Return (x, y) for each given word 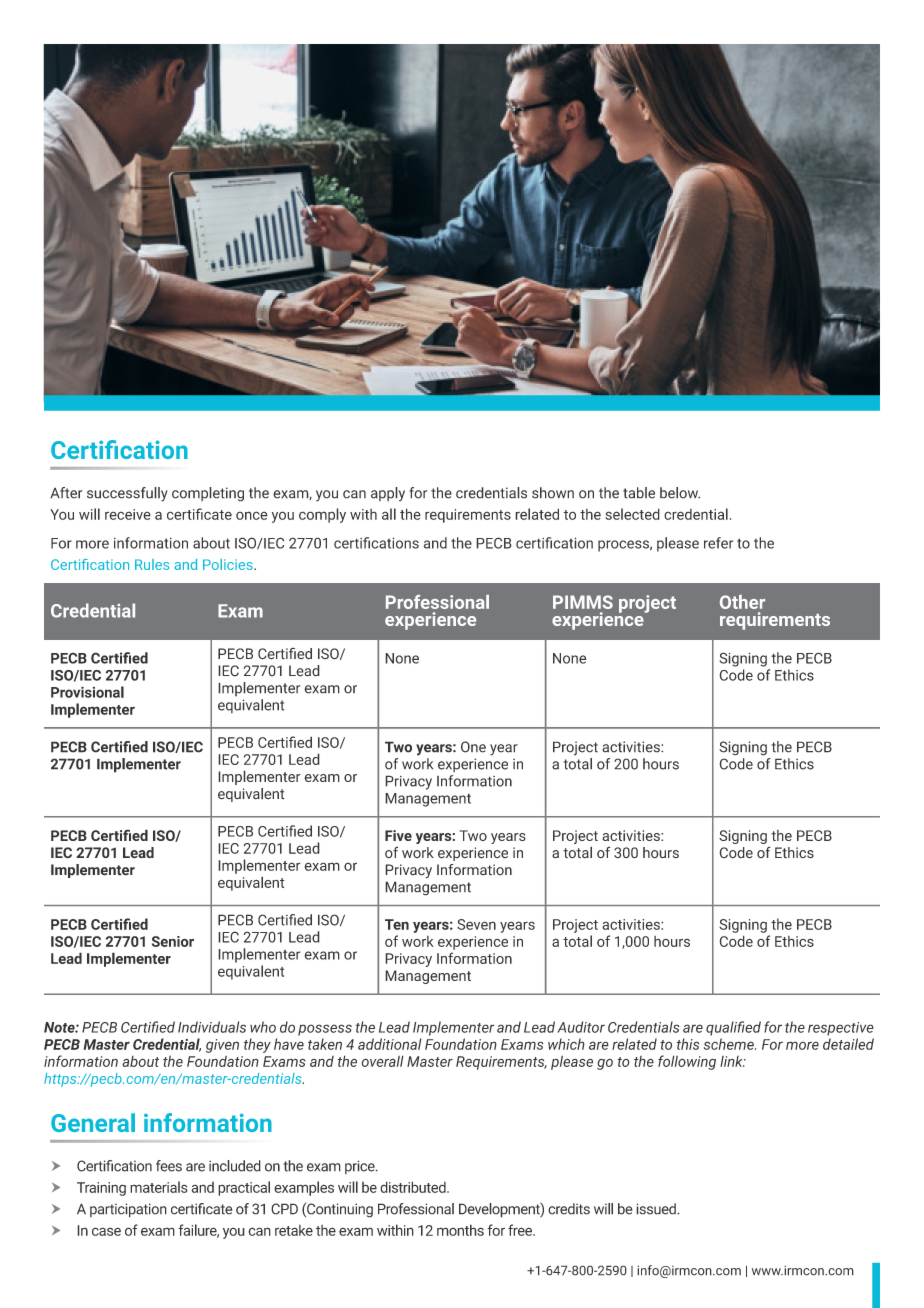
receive (128, 514)
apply (388, 494)
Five (398, 835)
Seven (476, 924)
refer (718, 543)
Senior (173, 941)
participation (128, 1210)
